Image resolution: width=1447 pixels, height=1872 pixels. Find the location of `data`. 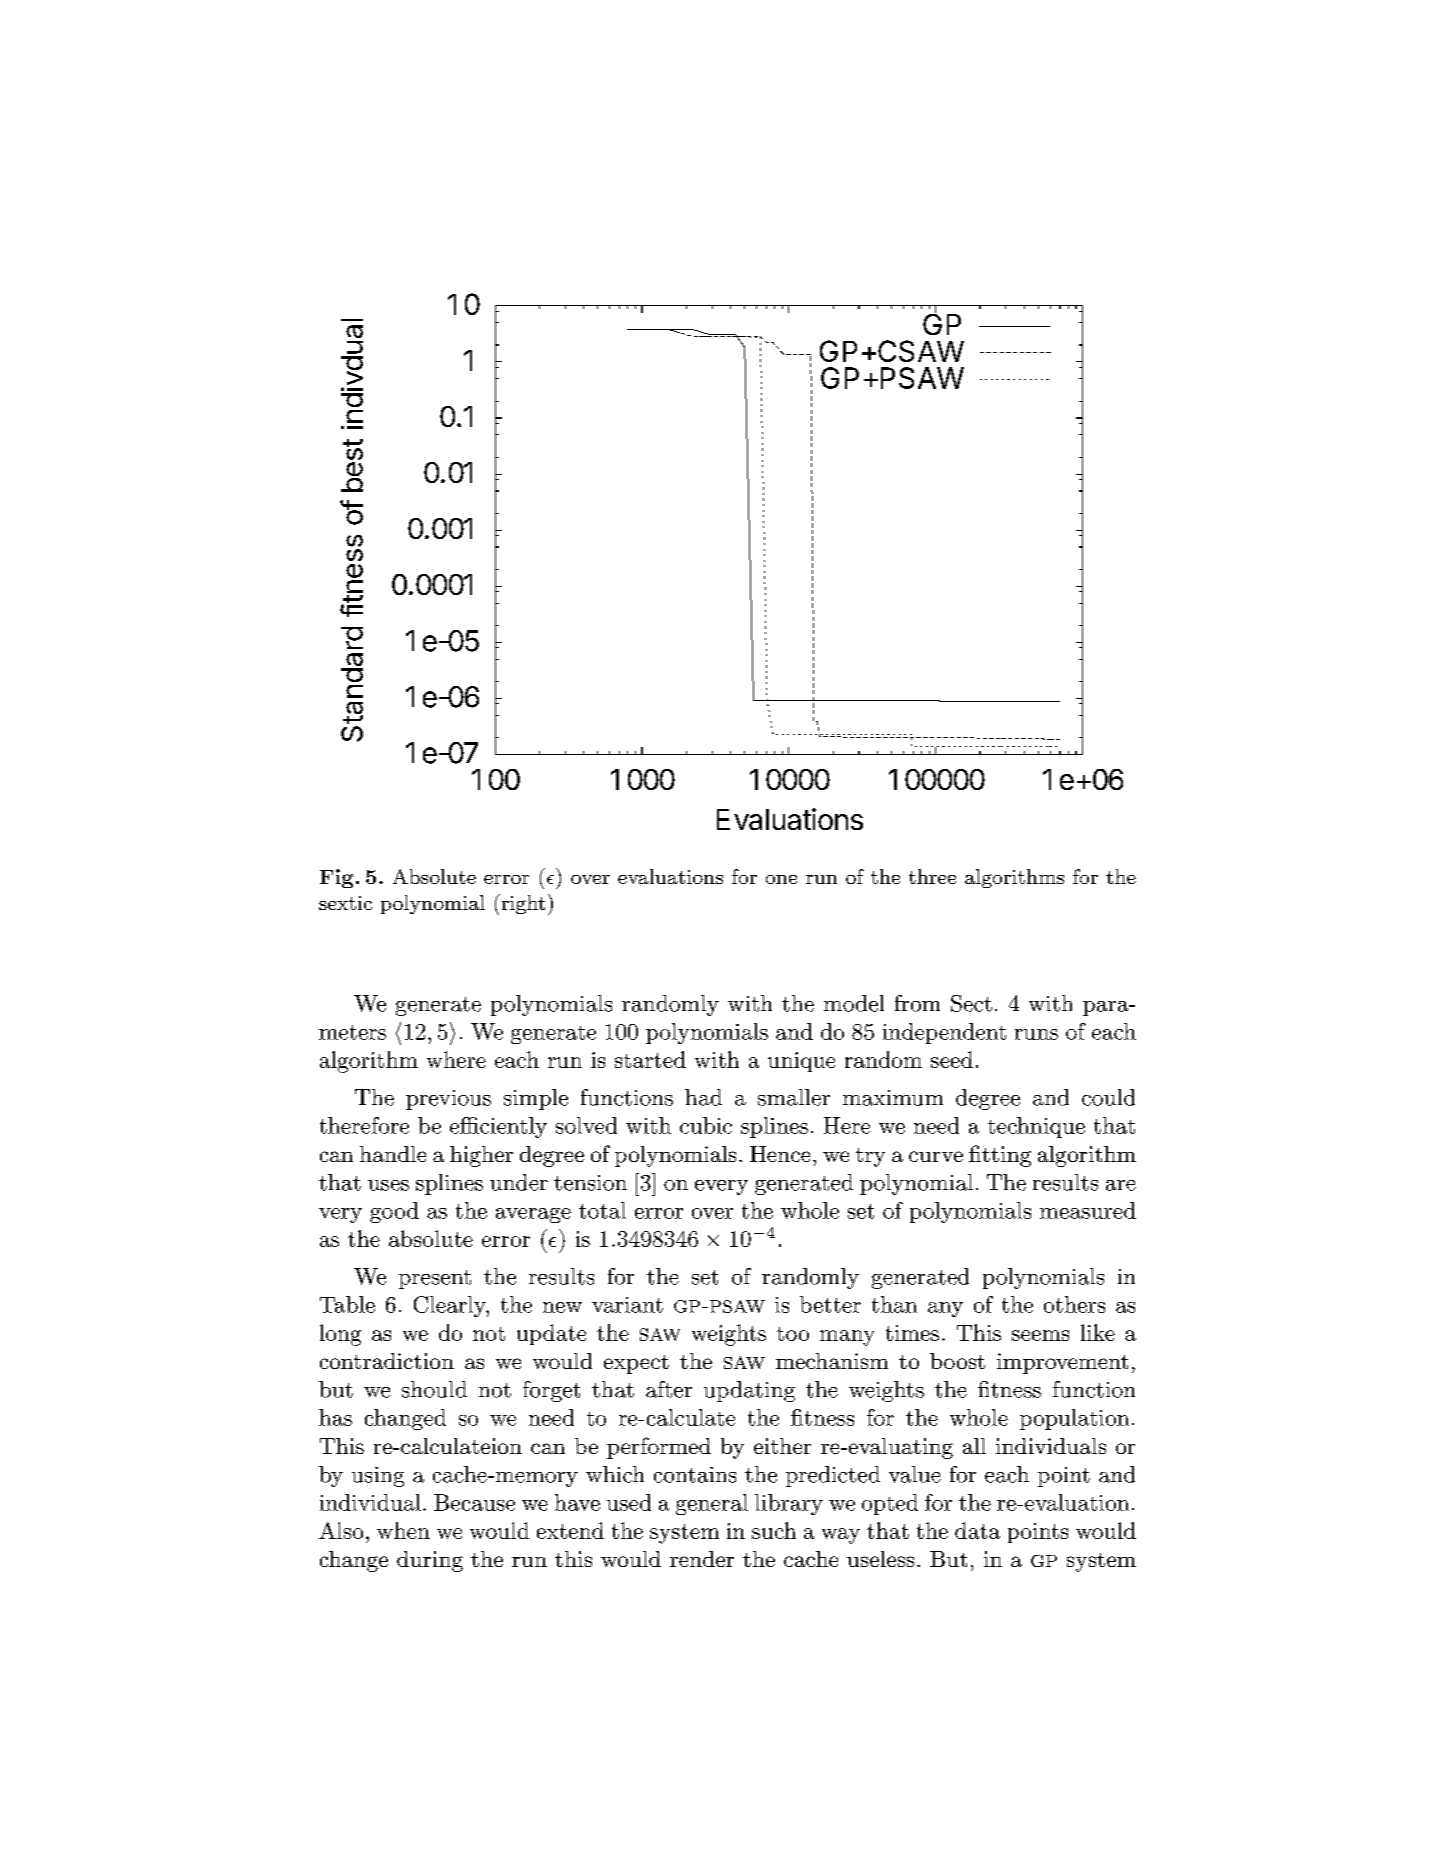

data is located at coordinates (977, 1530).
